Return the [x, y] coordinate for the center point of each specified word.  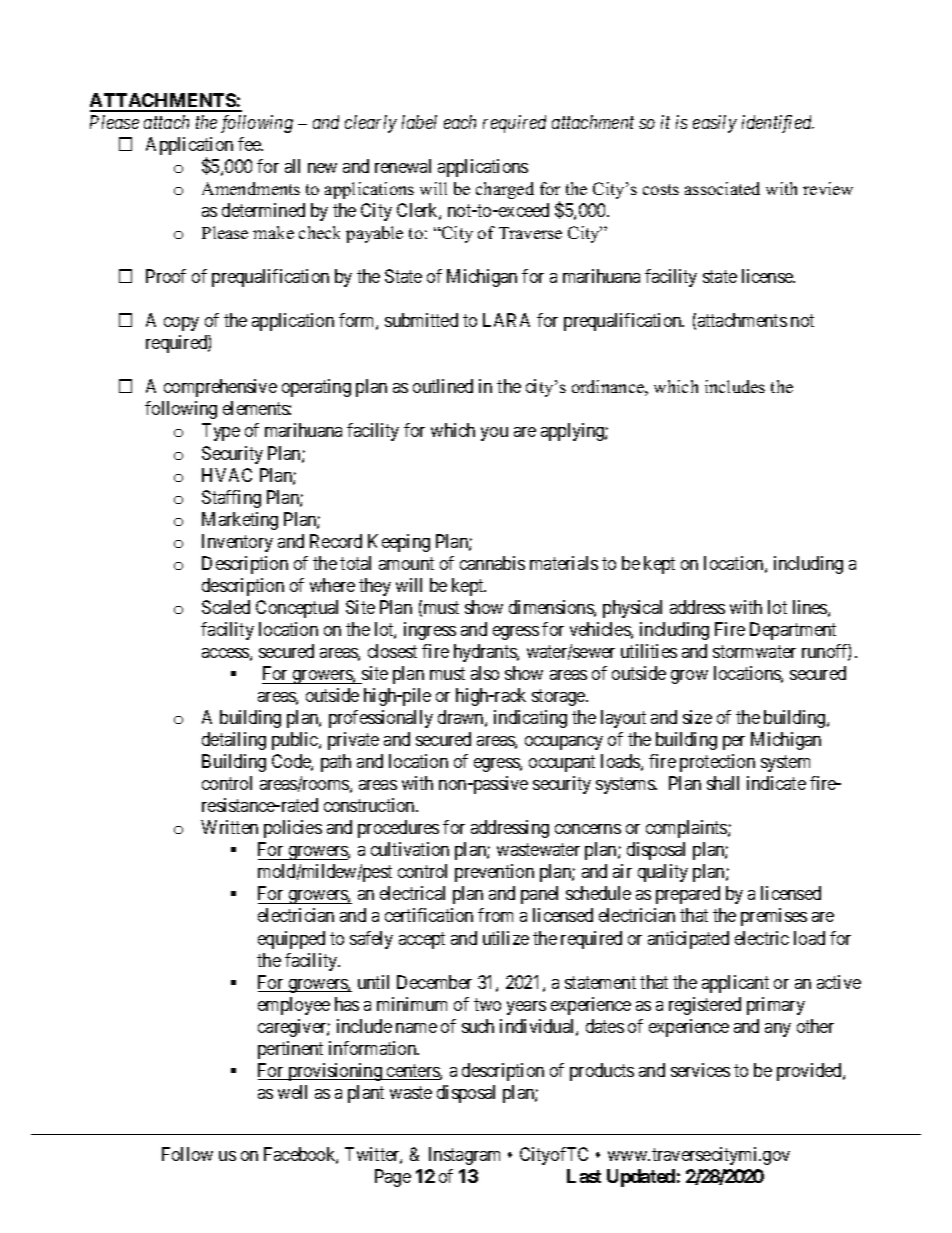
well [292, 1092]
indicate [776, 783]
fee [250, 144]
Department [793, 631]
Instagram [464, 1156]
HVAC [227, 475]
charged [505, 190]
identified [778, 124]
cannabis [492, 563]
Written [229, 827]
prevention [494, 873]
